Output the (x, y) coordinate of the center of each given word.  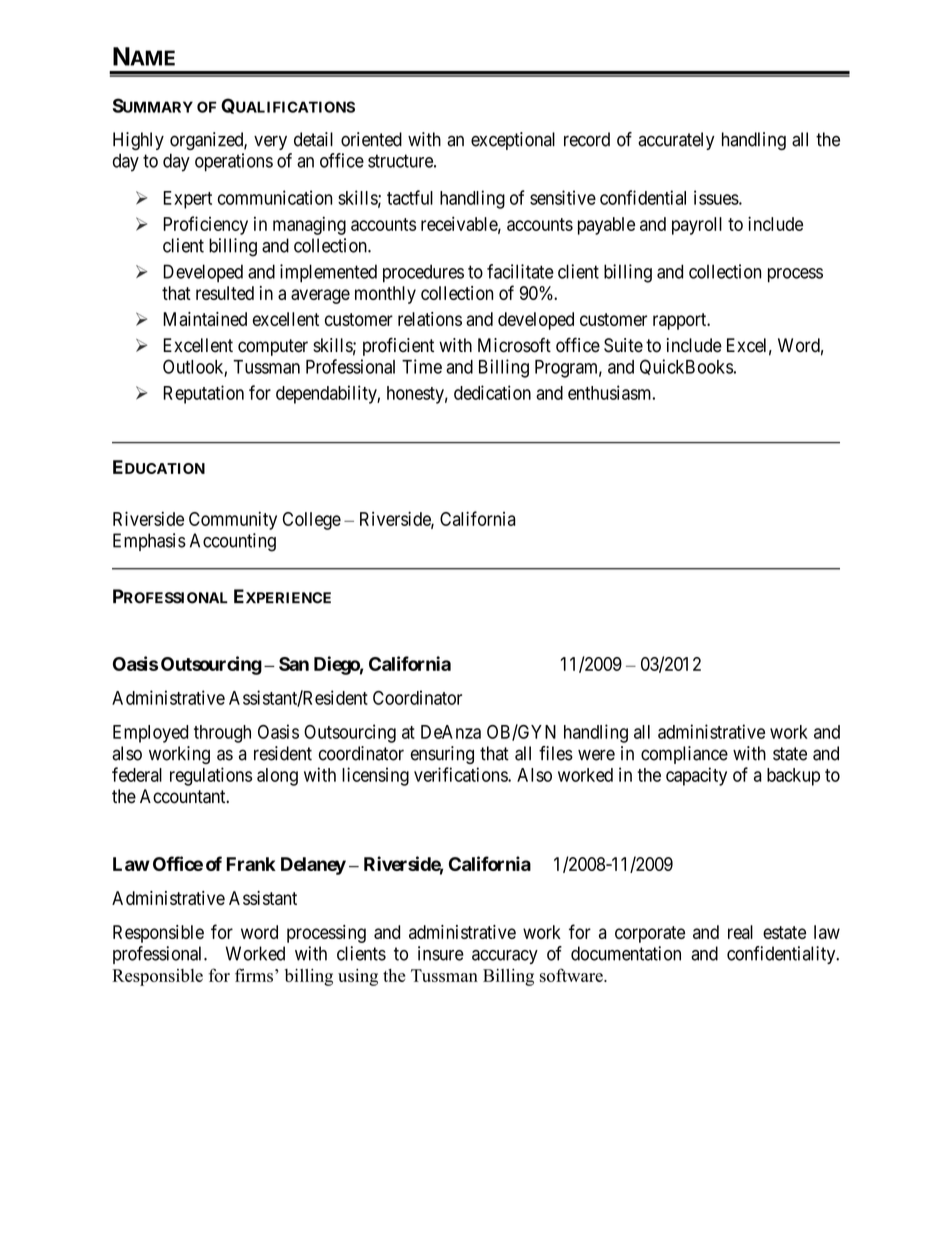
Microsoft (514, 345)
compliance (684, 755)
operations (234, 162)
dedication (492, 392)
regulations (211, 776)
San (294, 664)
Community (233, 520)
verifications (461, 774)
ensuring (442, 755)
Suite (623, 345)
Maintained (205, 319)
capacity (696, 776)
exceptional (513, 141)
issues (716, 197)
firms (254, 975)
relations (430, 319)
